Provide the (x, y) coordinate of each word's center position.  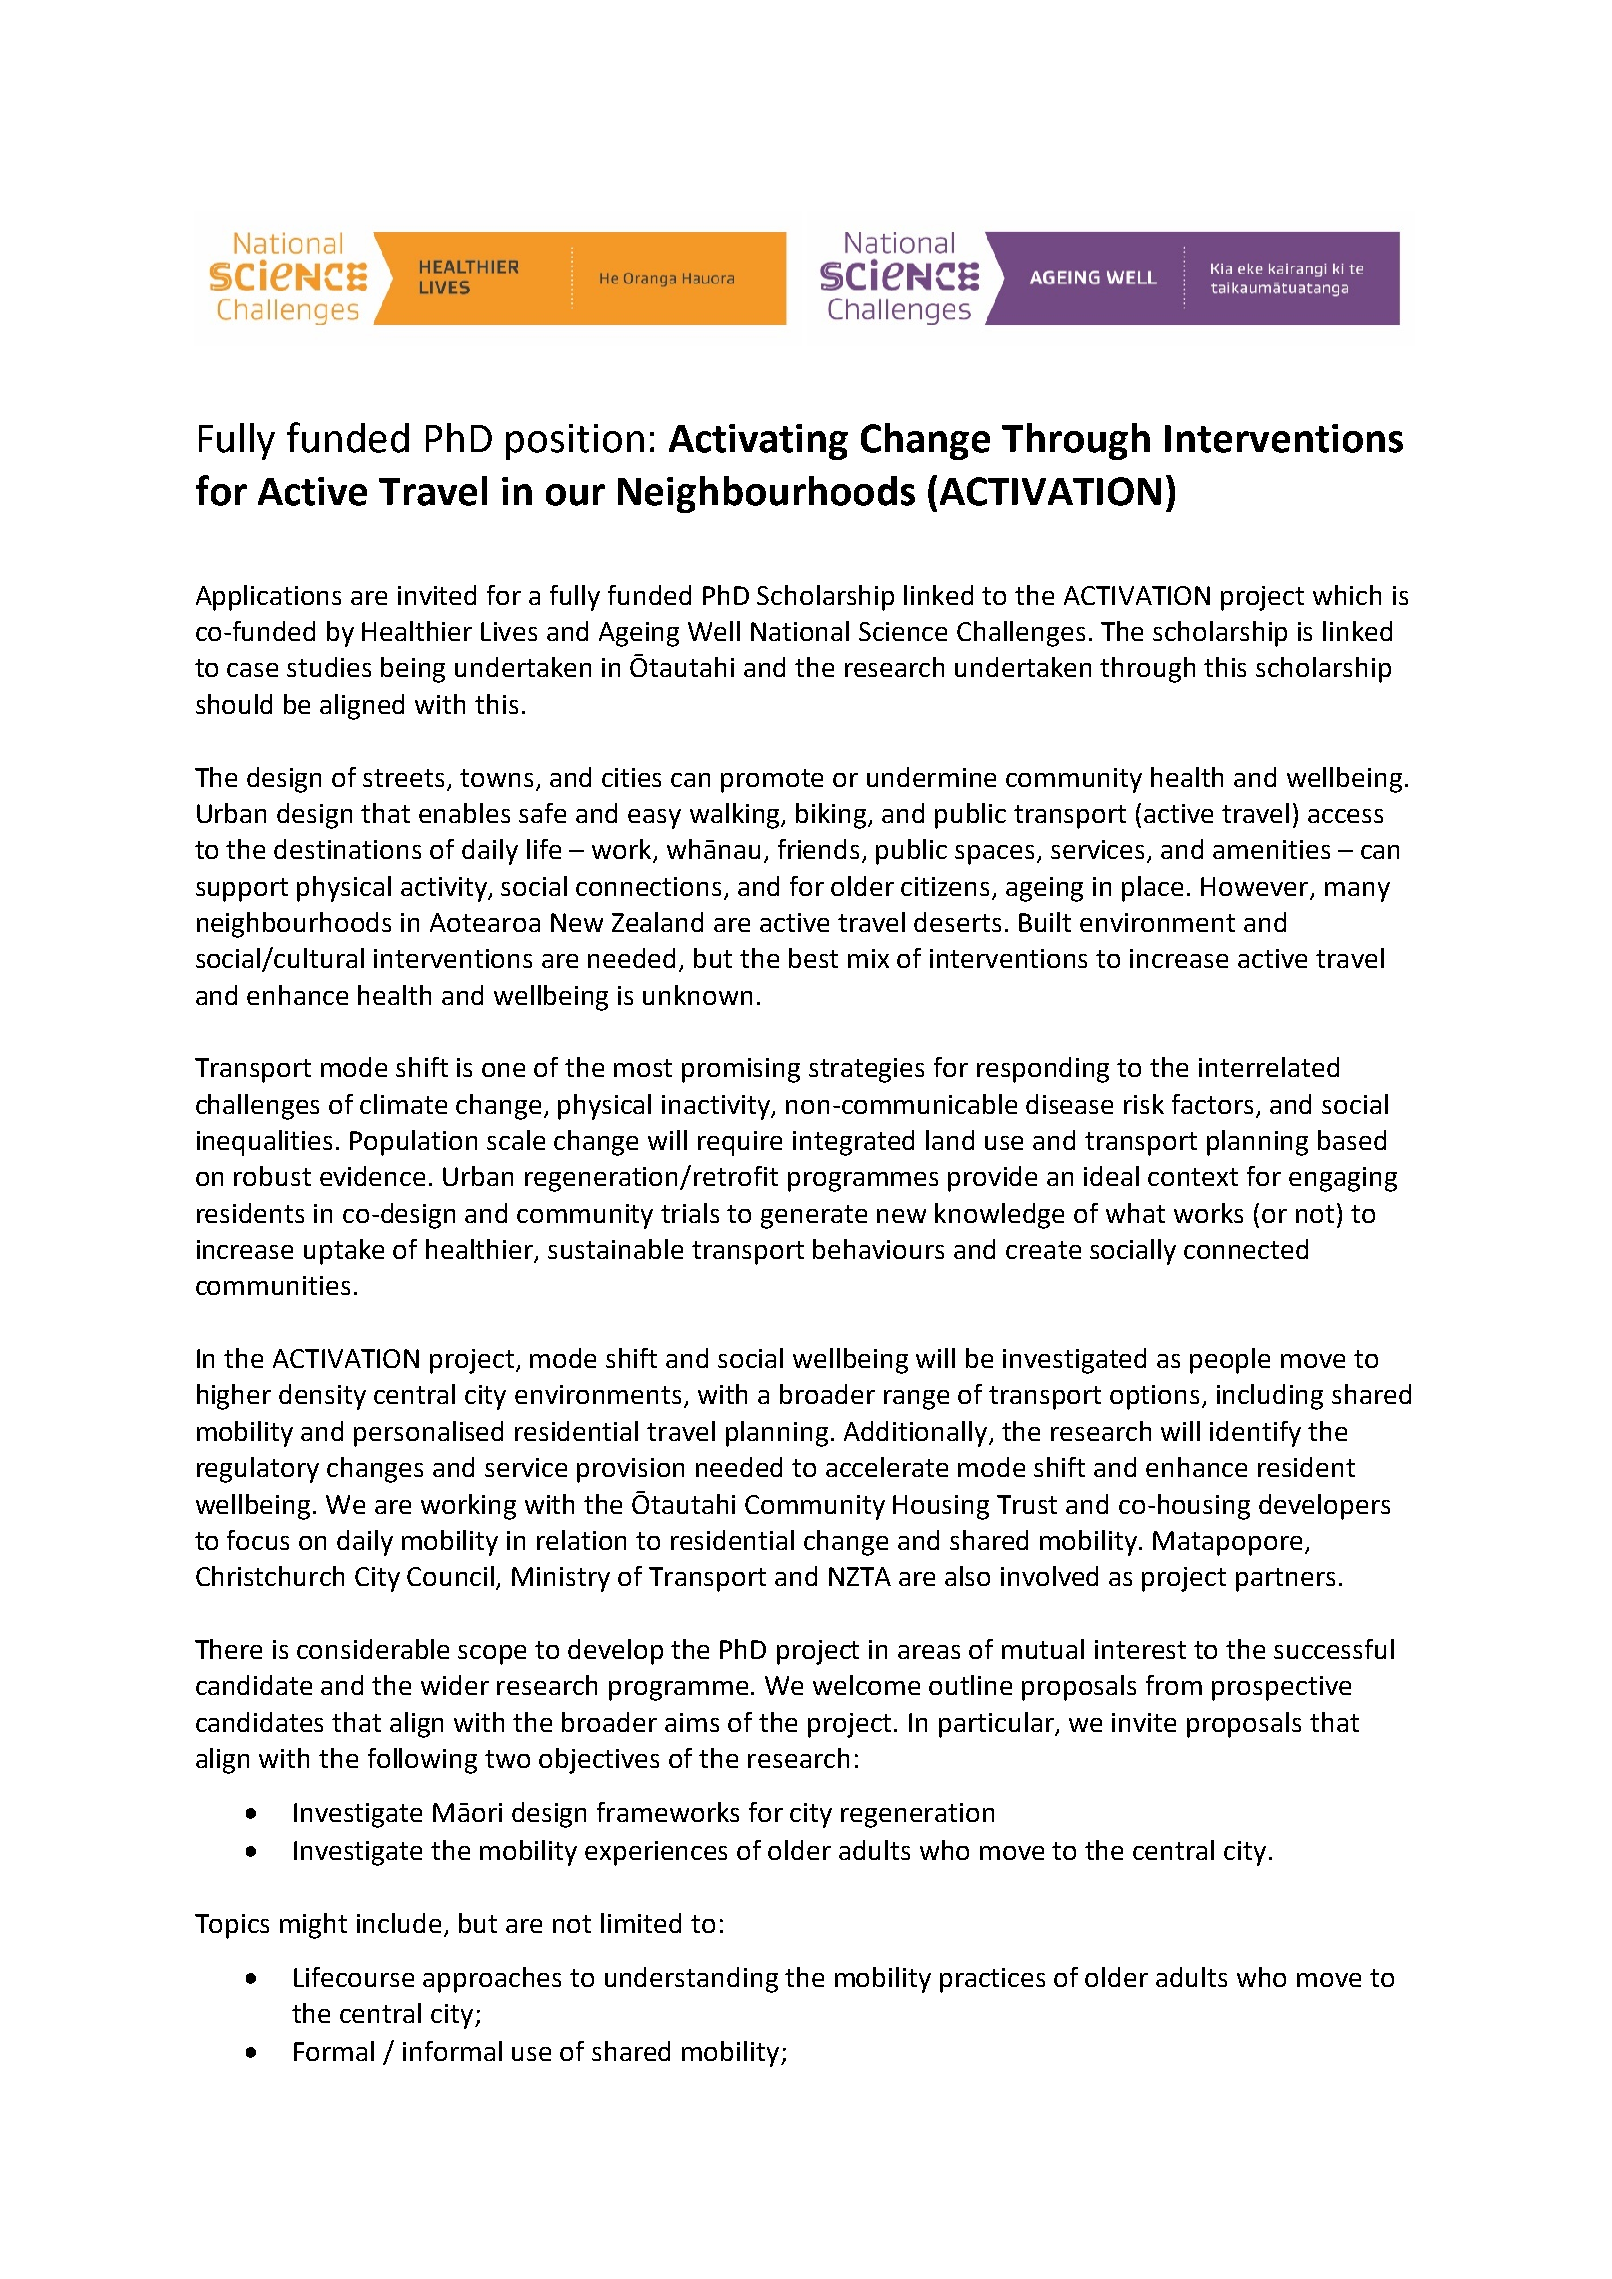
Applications (268, 598)
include (399, 1923)
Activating (758, 442)
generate (814, 1217)
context (1193, 1177)
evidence (372, 1176)
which (1347, 595)
